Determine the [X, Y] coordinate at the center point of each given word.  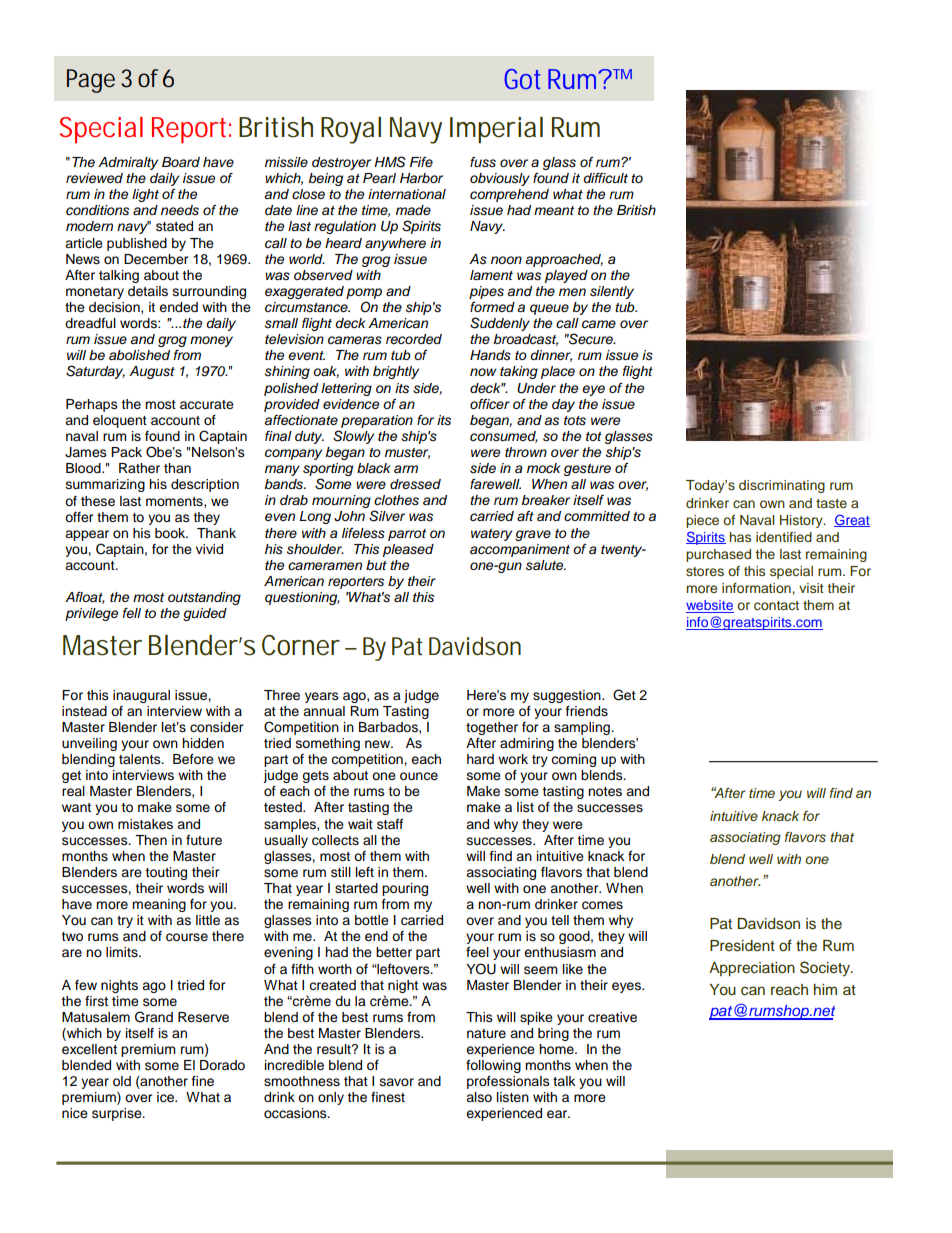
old [122, 1081]
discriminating [782, 486]
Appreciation [752, 969]
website [710, 606]
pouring [405, 889]
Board [181, 162]
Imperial [496, 130]
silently [612, 292]
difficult [605, 178]
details [148, 291]
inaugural [141, 696]
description [205, 485]
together [492, 728]
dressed [415, 484]
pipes [486, 292]
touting [166, 873]
